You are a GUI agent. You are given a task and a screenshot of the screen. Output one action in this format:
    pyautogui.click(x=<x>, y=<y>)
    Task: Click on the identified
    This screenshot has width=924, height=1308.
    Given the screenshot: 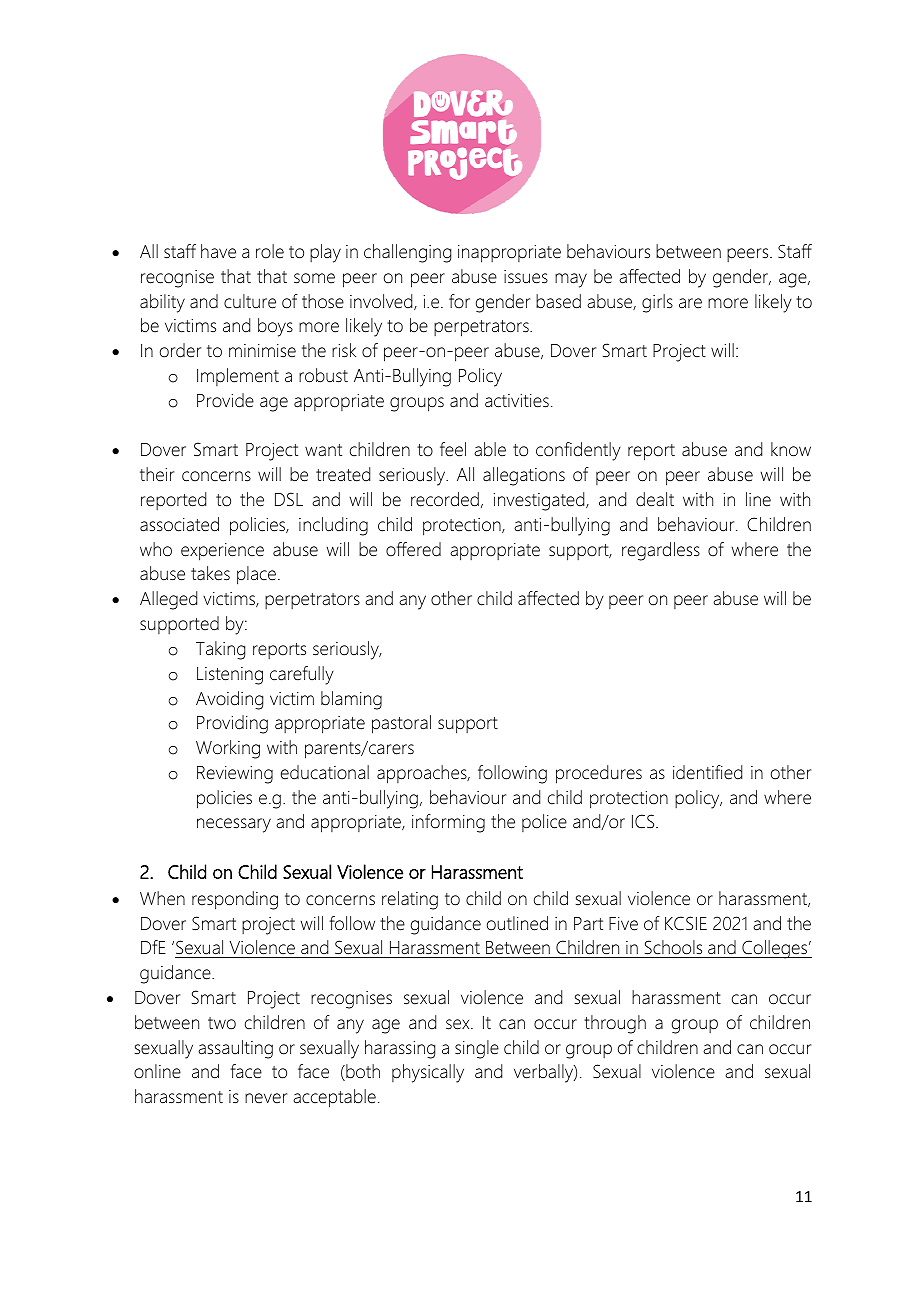 What is the action you would take?
    pyautogui.click(x=707, y=772)
